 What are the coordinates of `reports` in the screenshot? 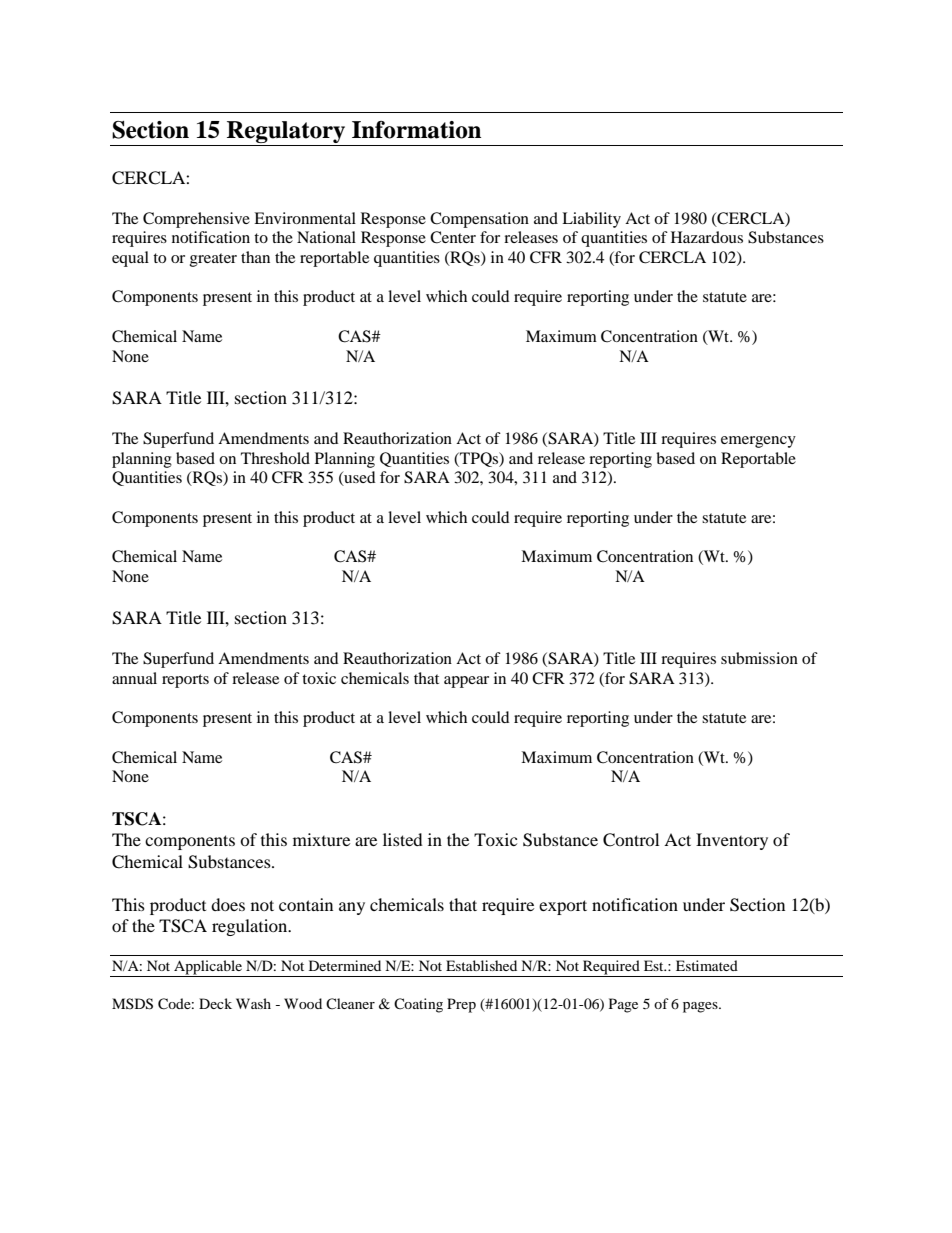 It's located at (185, 681).
